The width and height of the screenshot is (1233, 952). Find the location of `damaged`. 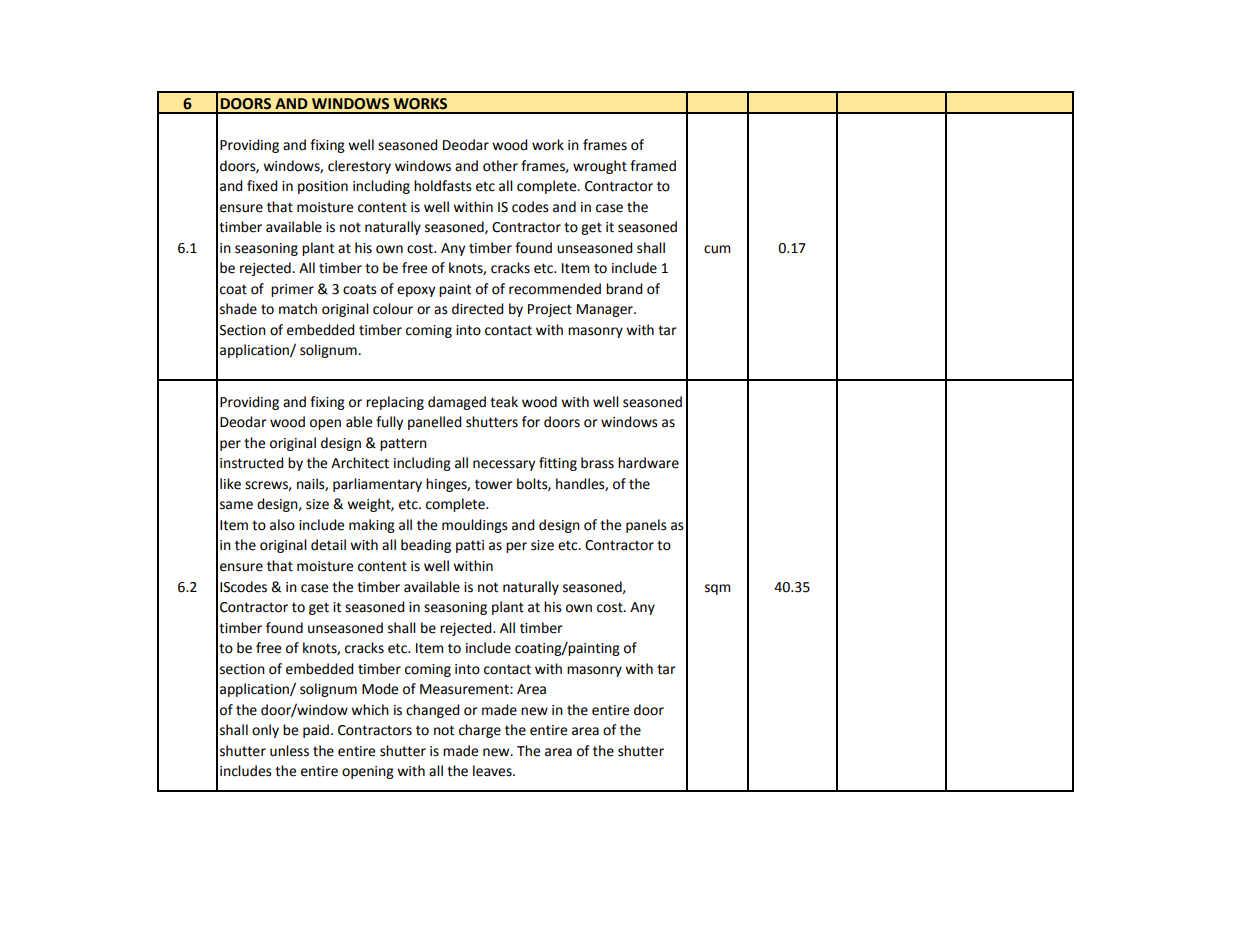

damaged is located at coordinates (457, 403).
